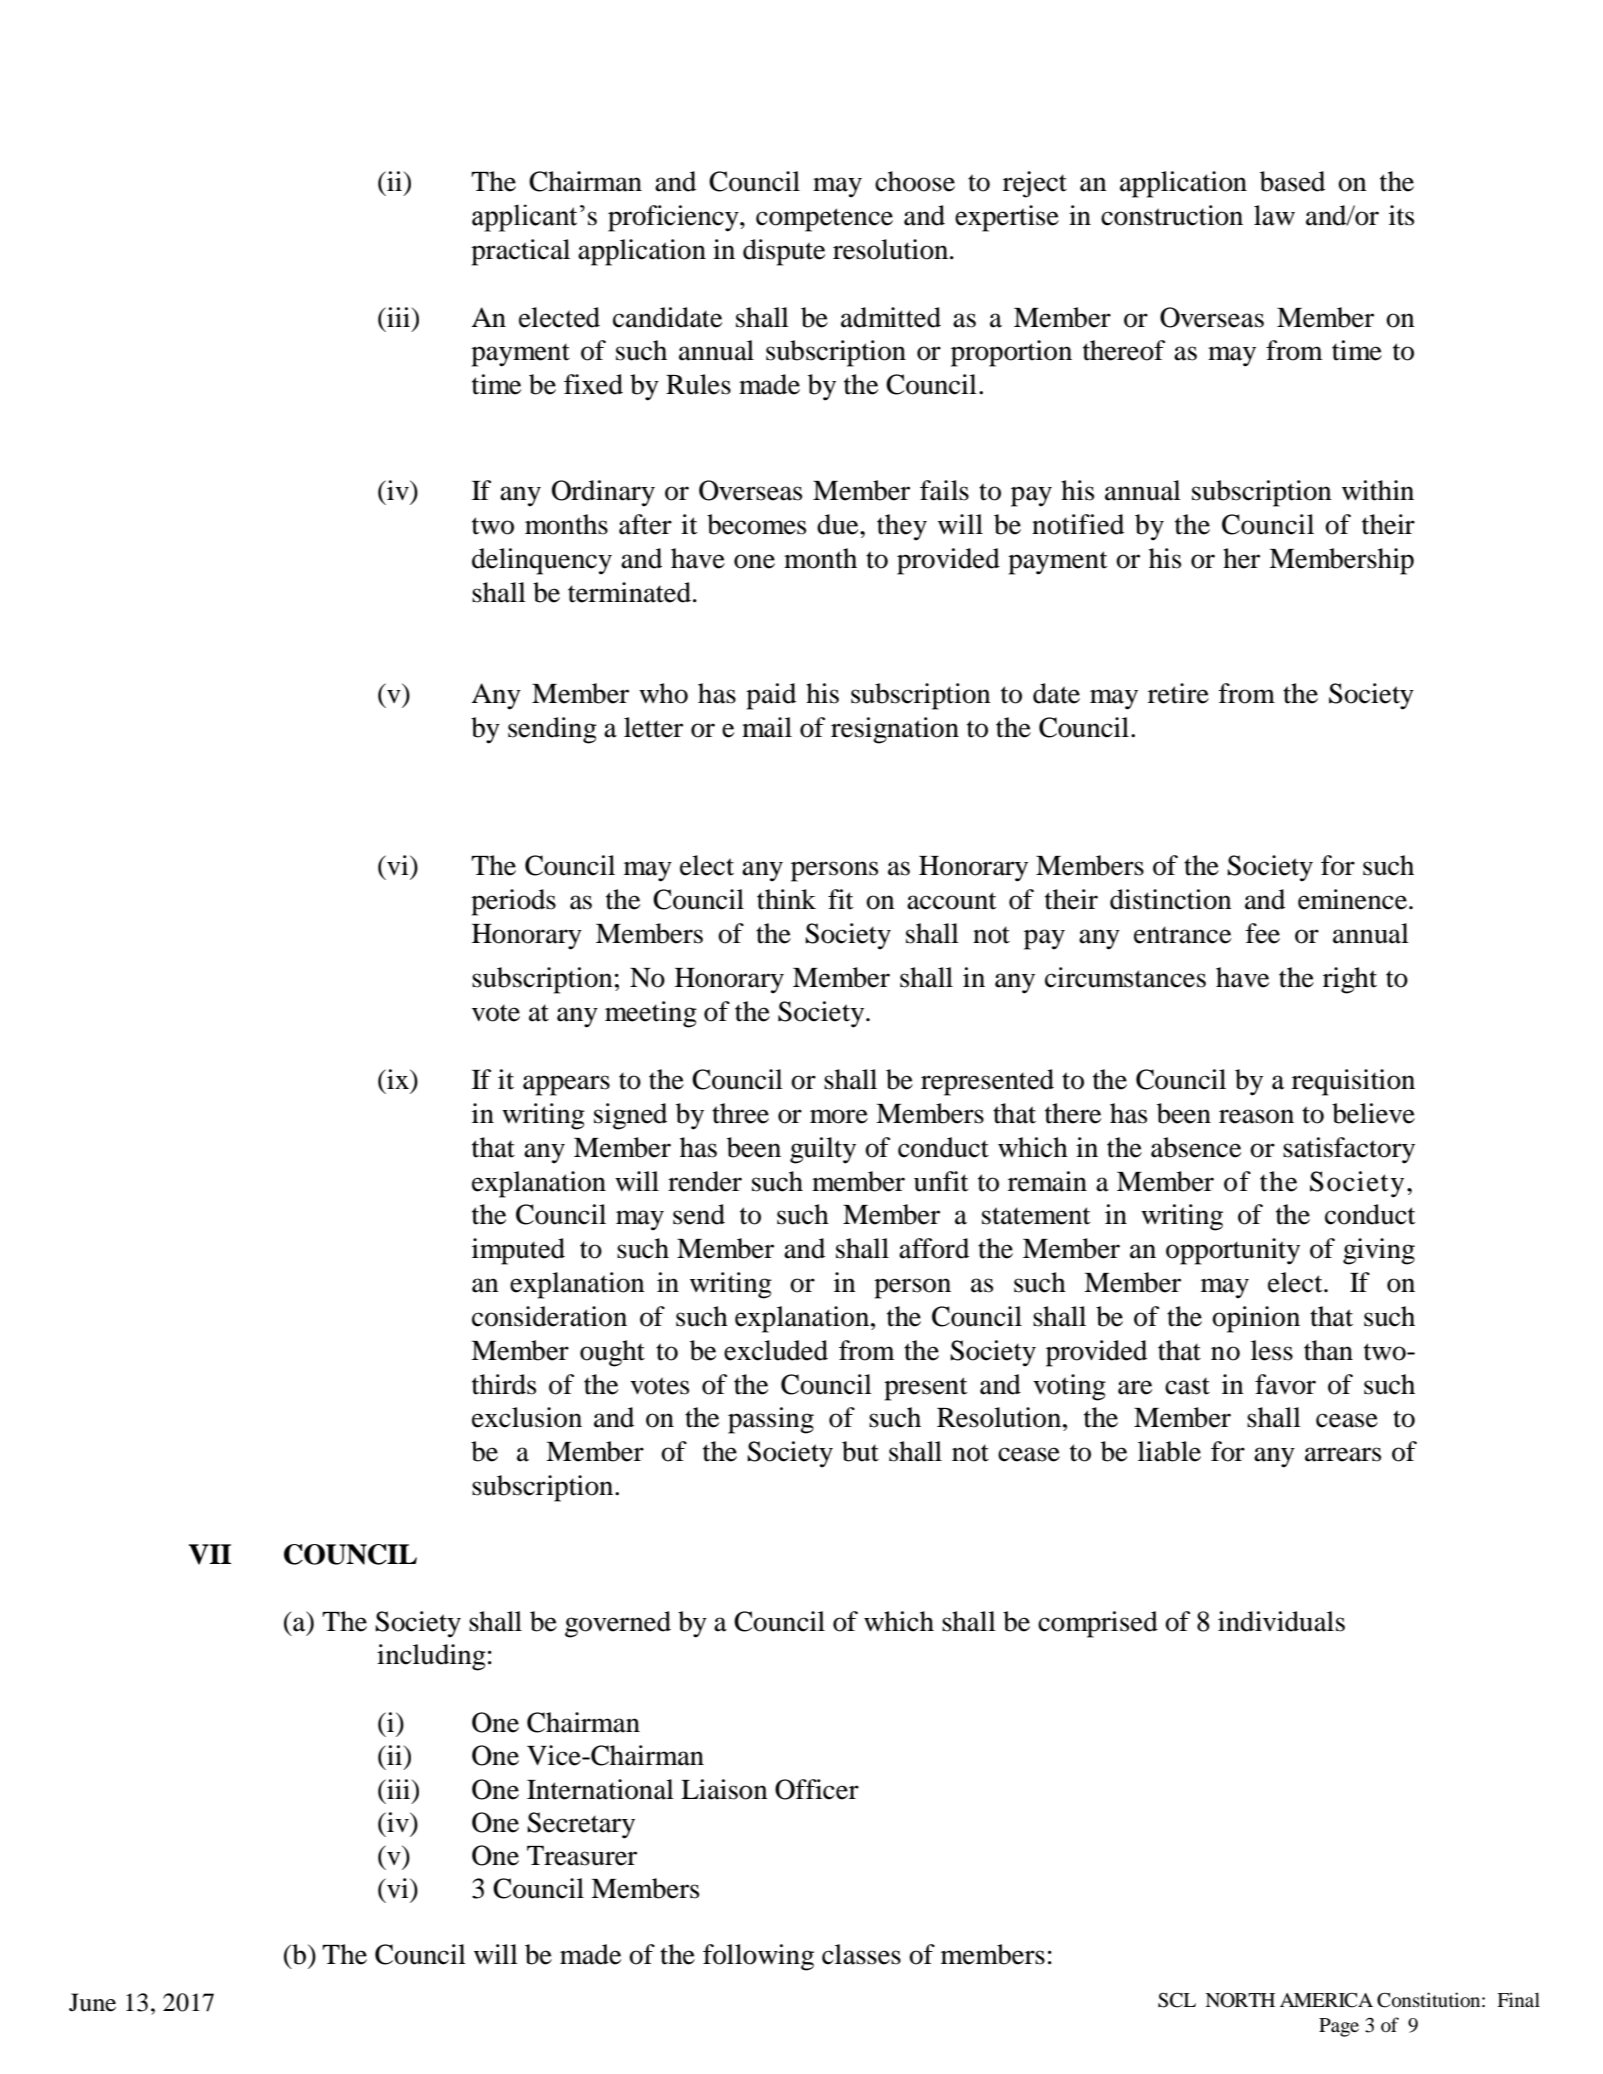 This document has width=1603, height=2074. What do you see at coordinates (824, 220) in the document?
I see `competence` at bounding box center [824, 220].
